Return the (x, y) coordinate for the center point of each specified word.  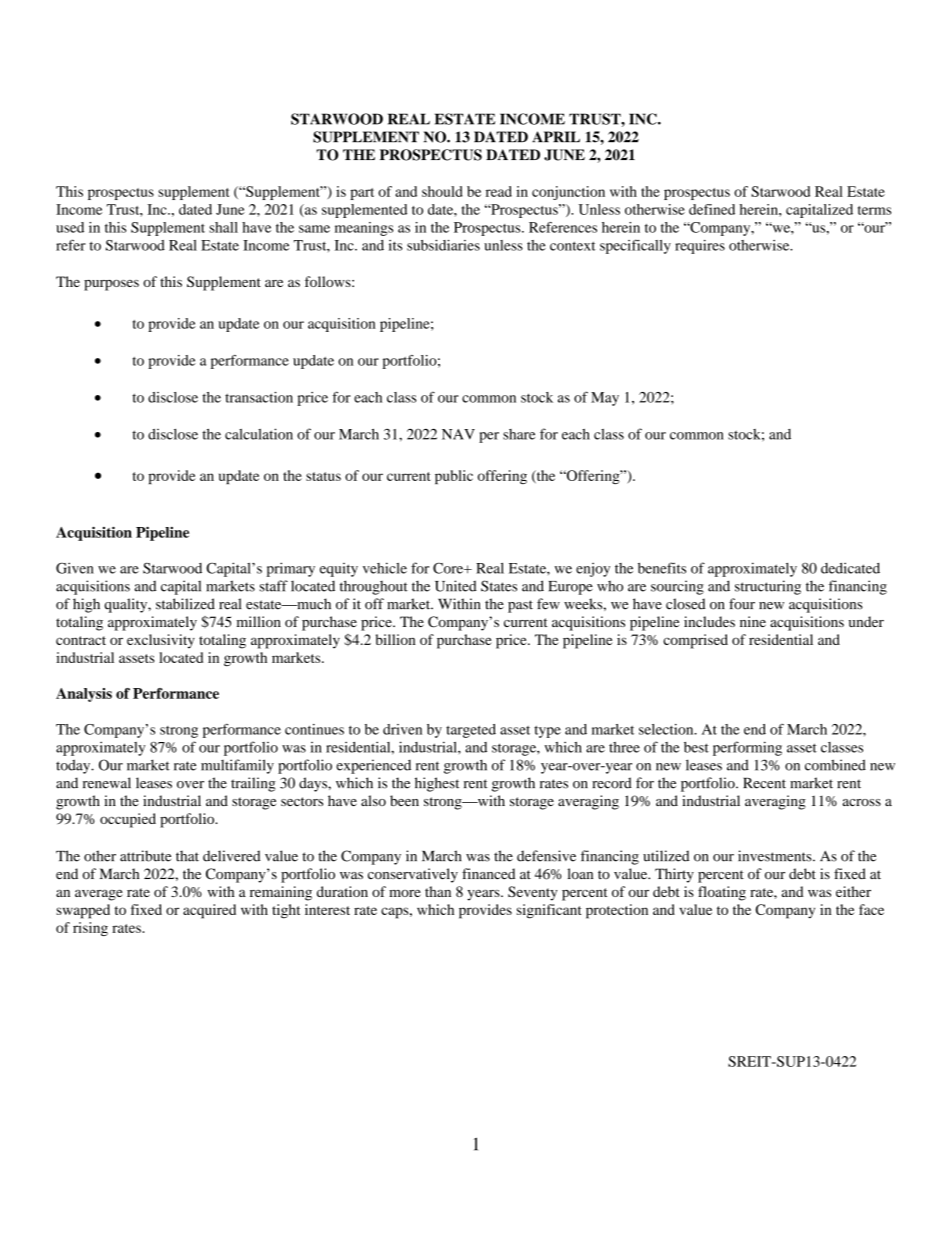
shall (223, 227)
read (499, 191)
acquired (209, 911)
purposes (111, 285)
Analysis (84, 695)
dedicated (850, 568)
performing (747, 748)
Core (449, 568)
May (605, 399)
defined (712, 209)
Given (75, 568)
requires (700, 247)
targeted (471, 731)
